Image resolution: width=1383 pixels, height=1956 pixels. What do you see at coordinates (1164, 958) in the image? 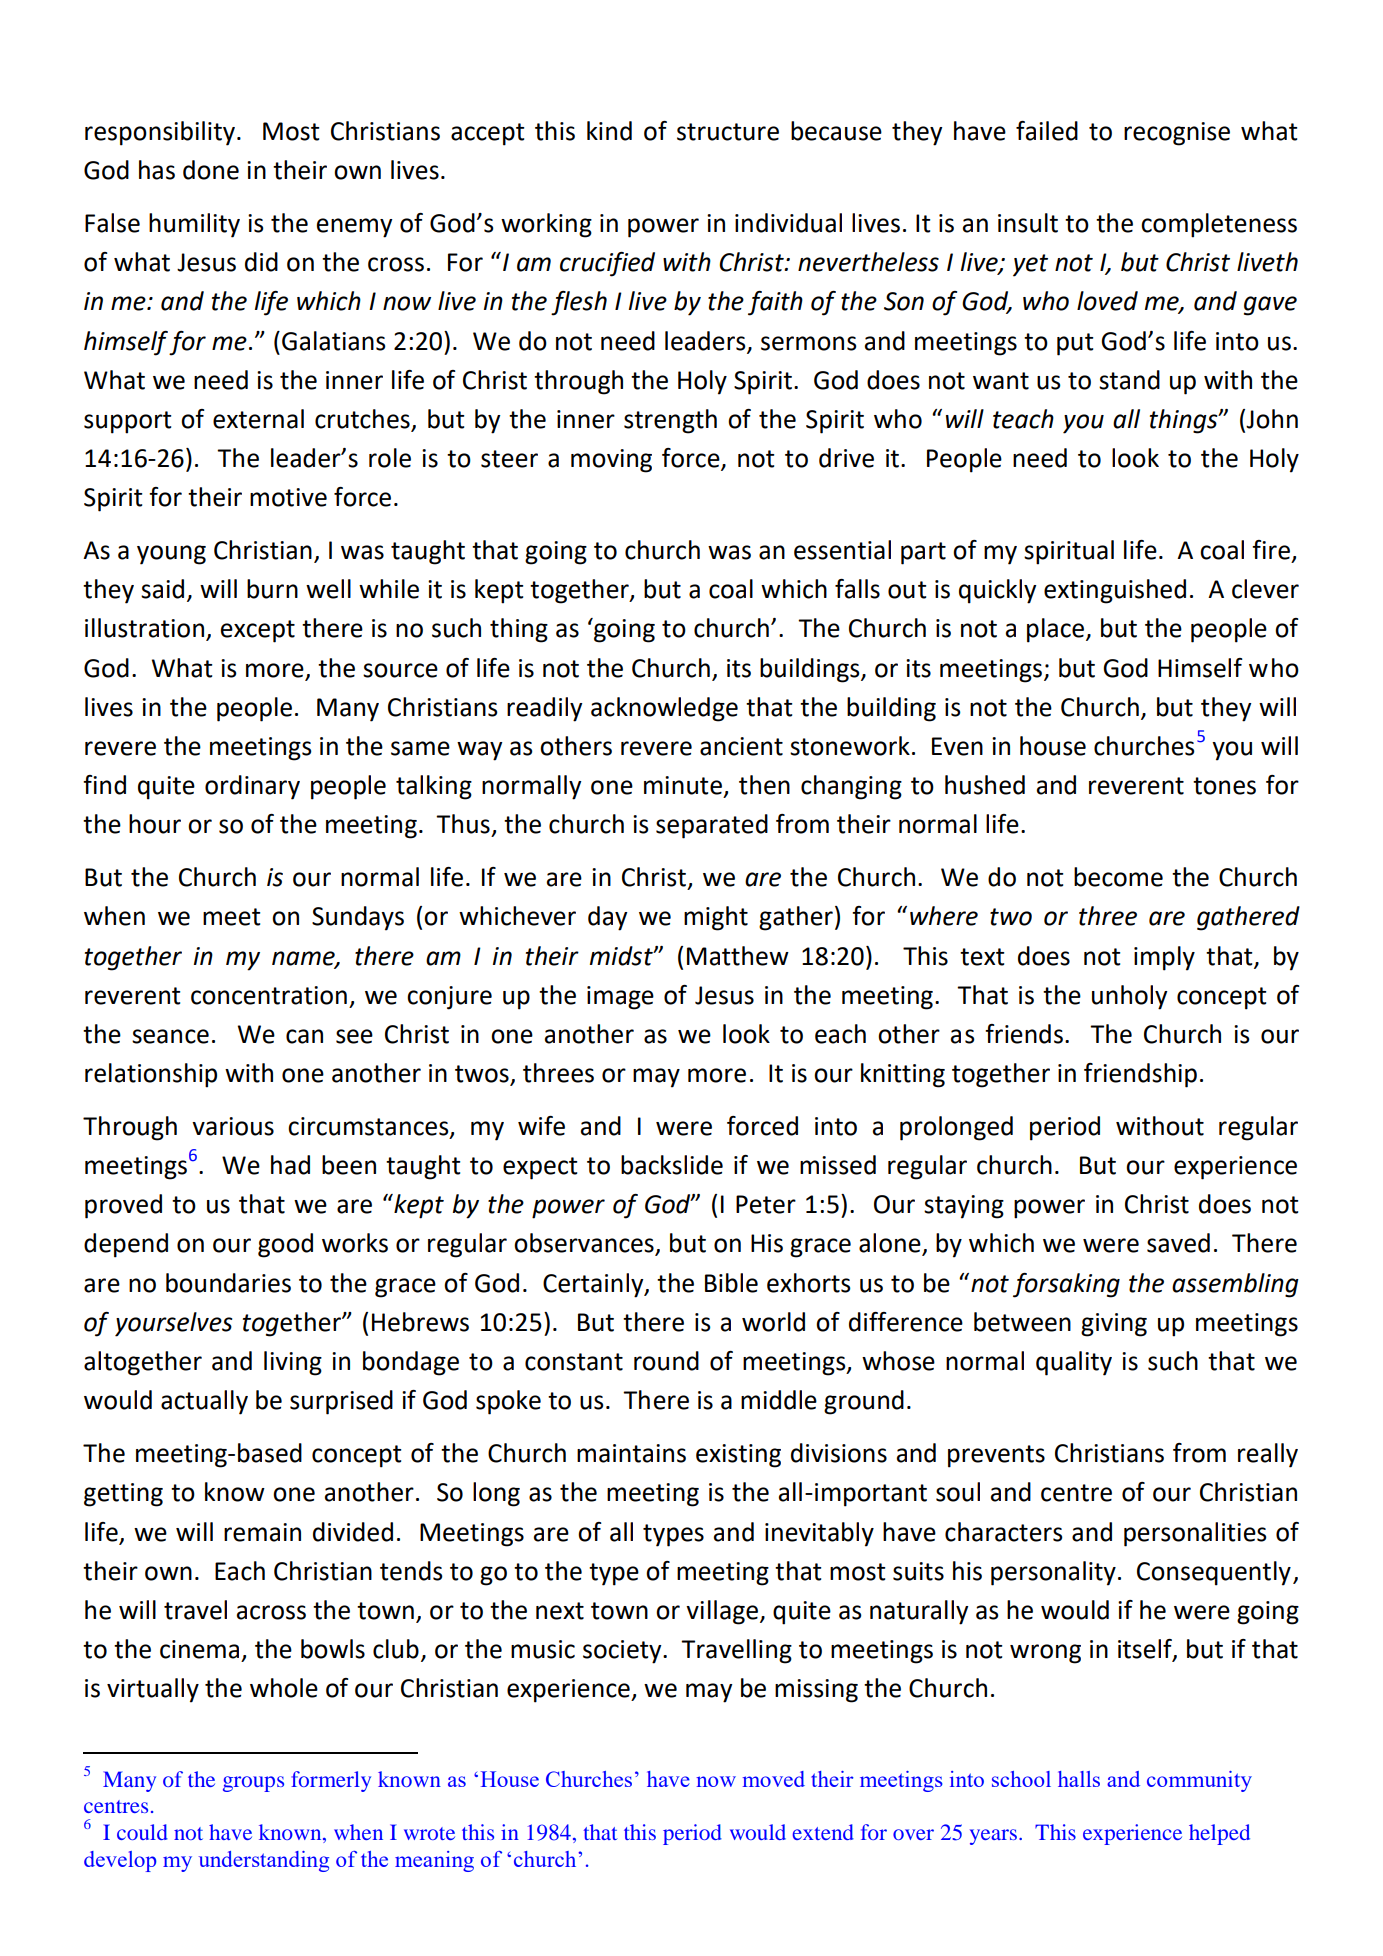
I see `imply` at bounding box center [1164, 958].
